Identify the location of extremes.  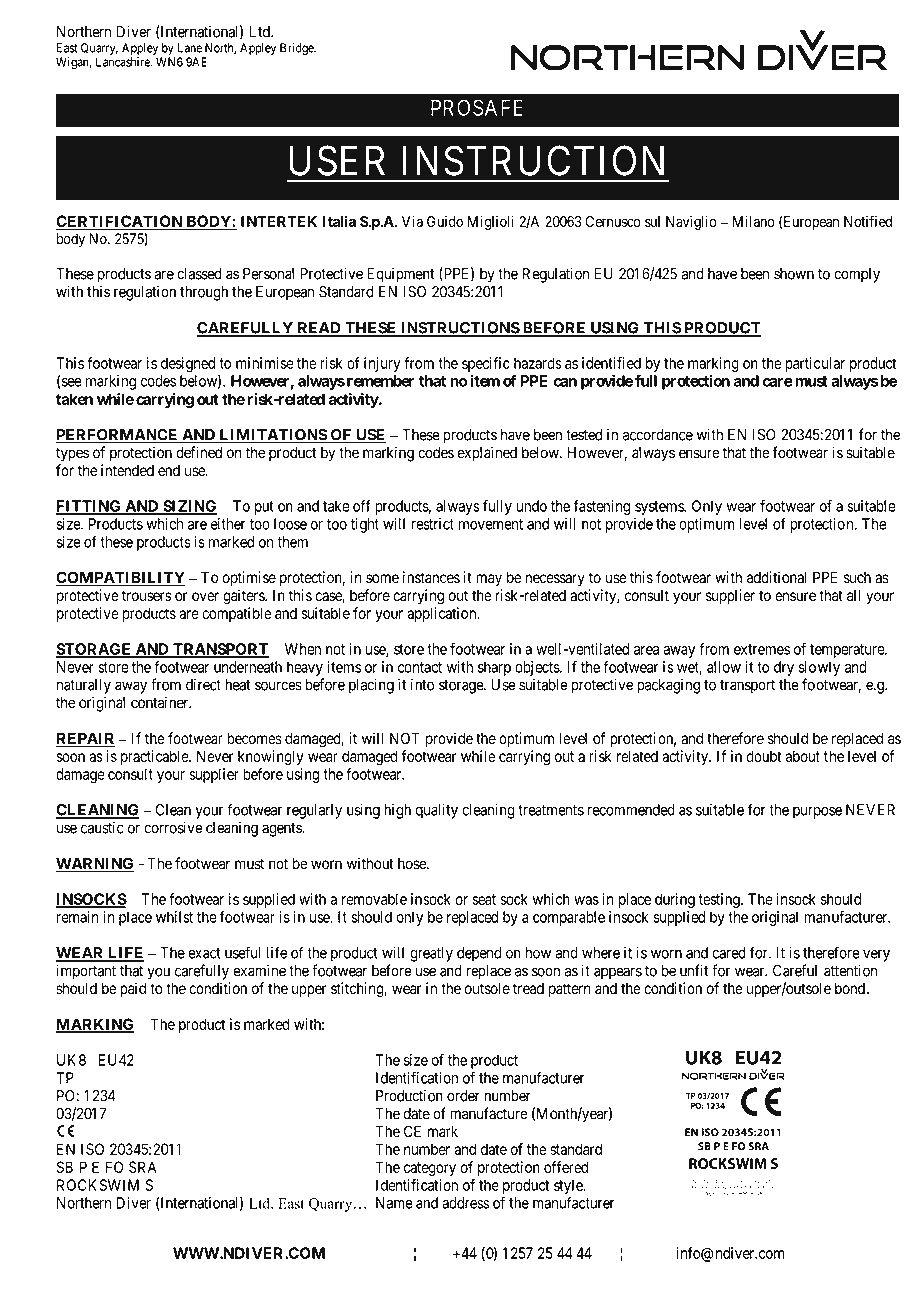
(762, 649).
